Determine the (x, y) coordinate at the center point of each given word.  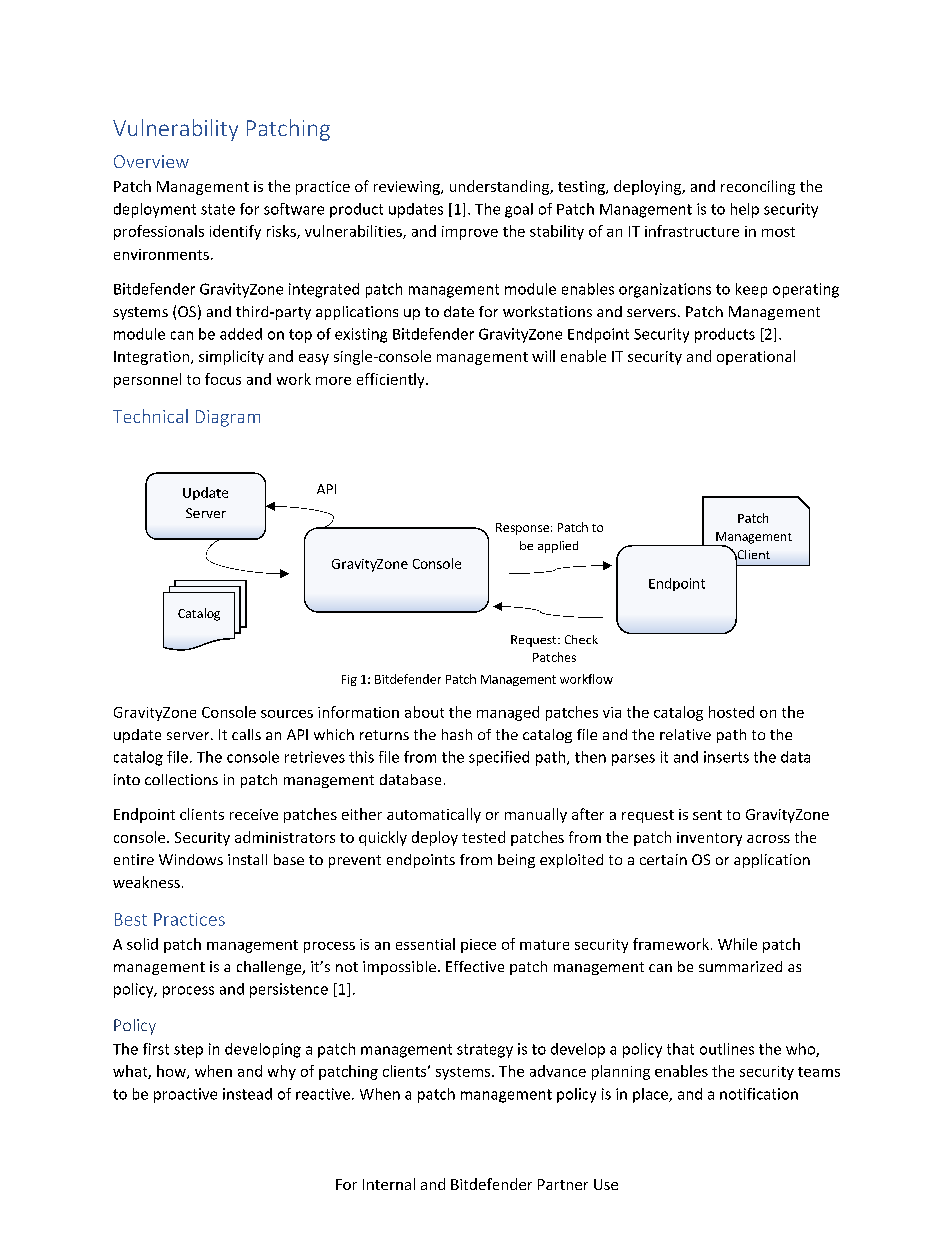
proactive (185, 1095)
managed (508, 713)
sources (287, 714)
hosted (731, 712)
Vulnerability (175, 130)
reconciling (758, 187)
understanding (500, 187)
